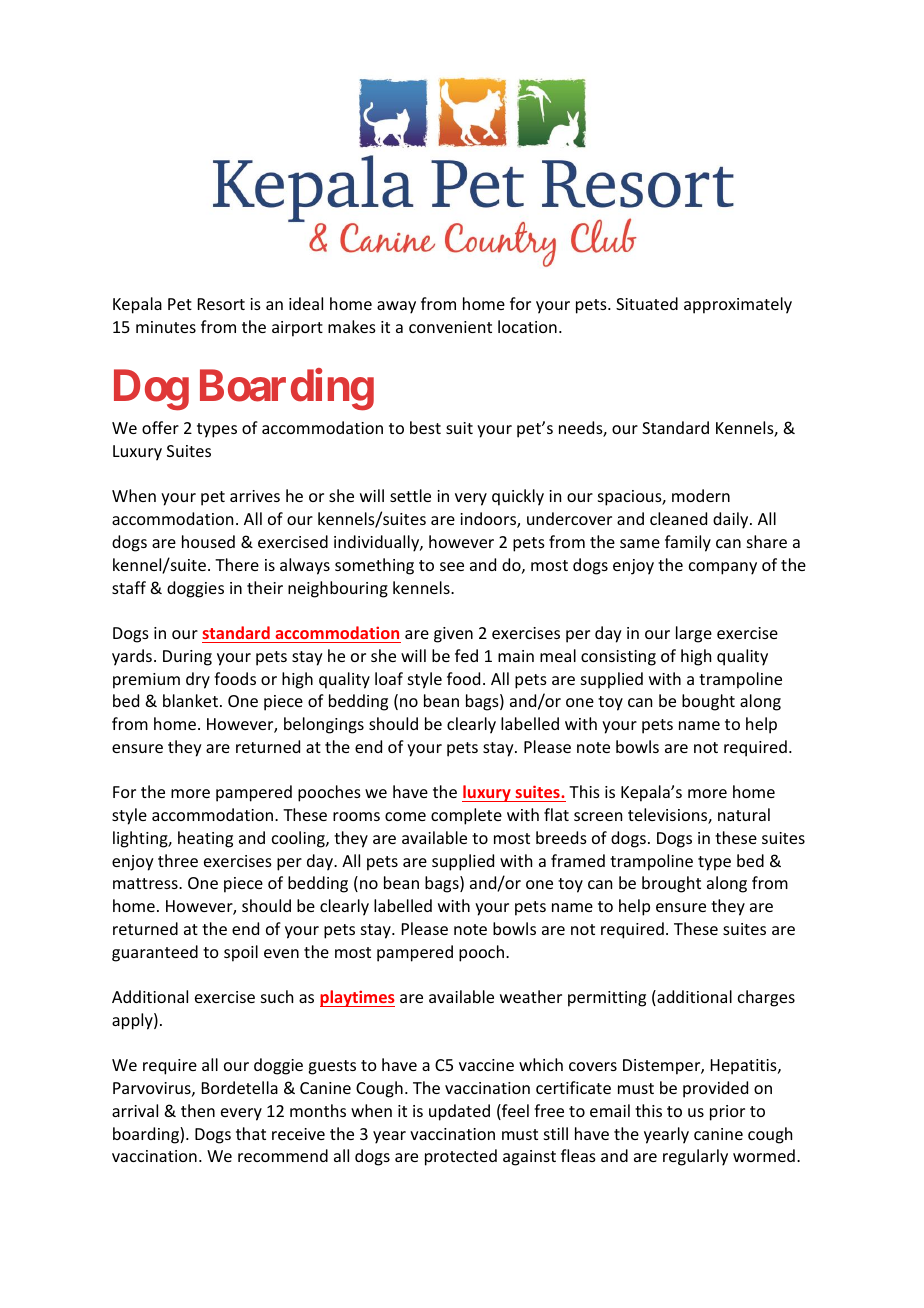 This image has height=1308, width=924. What do you see at coordinates (166, 327) in the image?
I see `minutes` at bounding box center [166, 327].
